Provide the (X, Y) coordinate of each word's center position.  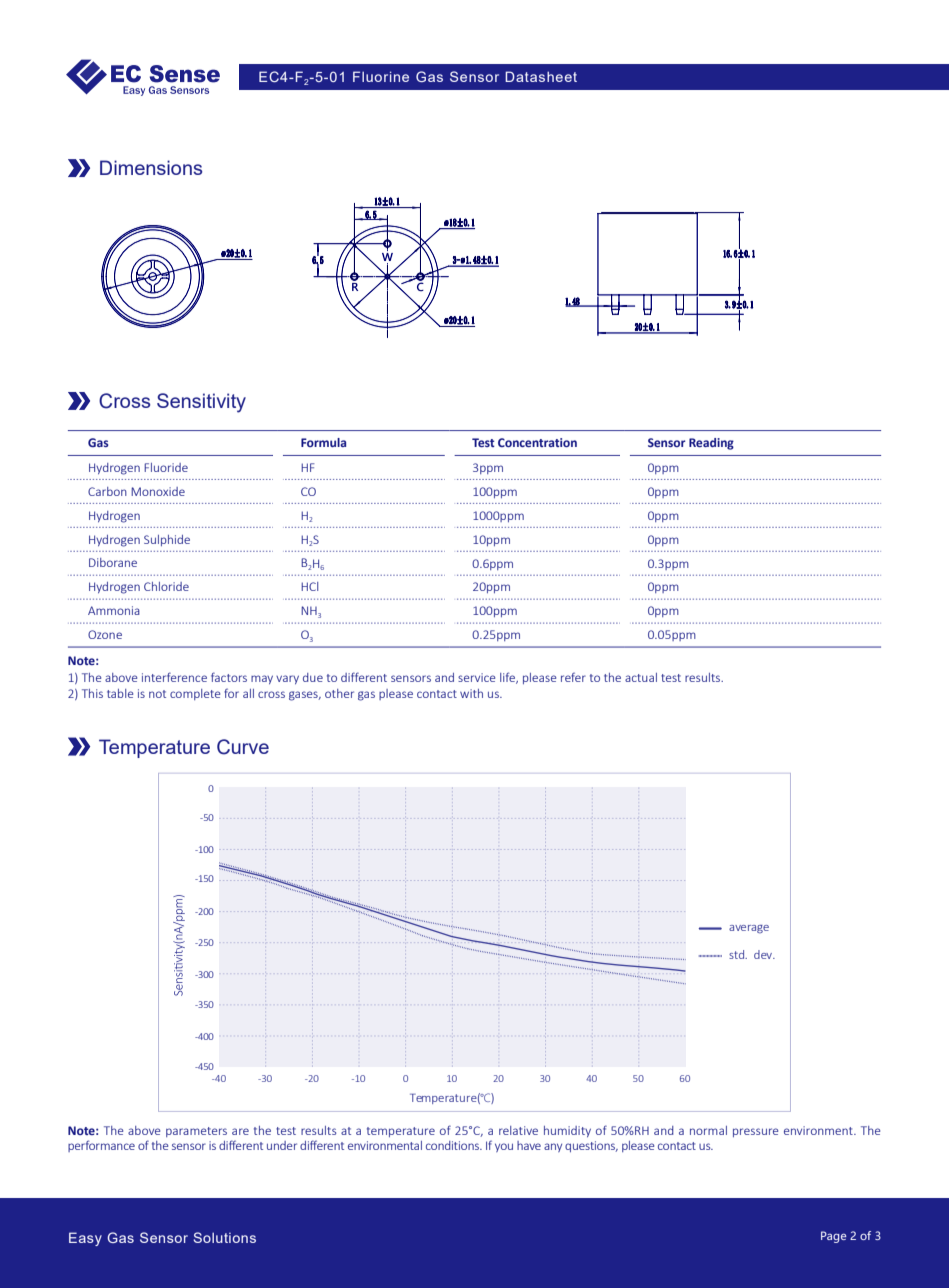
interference (174, 677)
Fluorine (381, 76)
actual (641, 677)
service (476, 677)
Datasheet (541, 76)
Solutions (224, 1237)
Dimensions (151, 167)
